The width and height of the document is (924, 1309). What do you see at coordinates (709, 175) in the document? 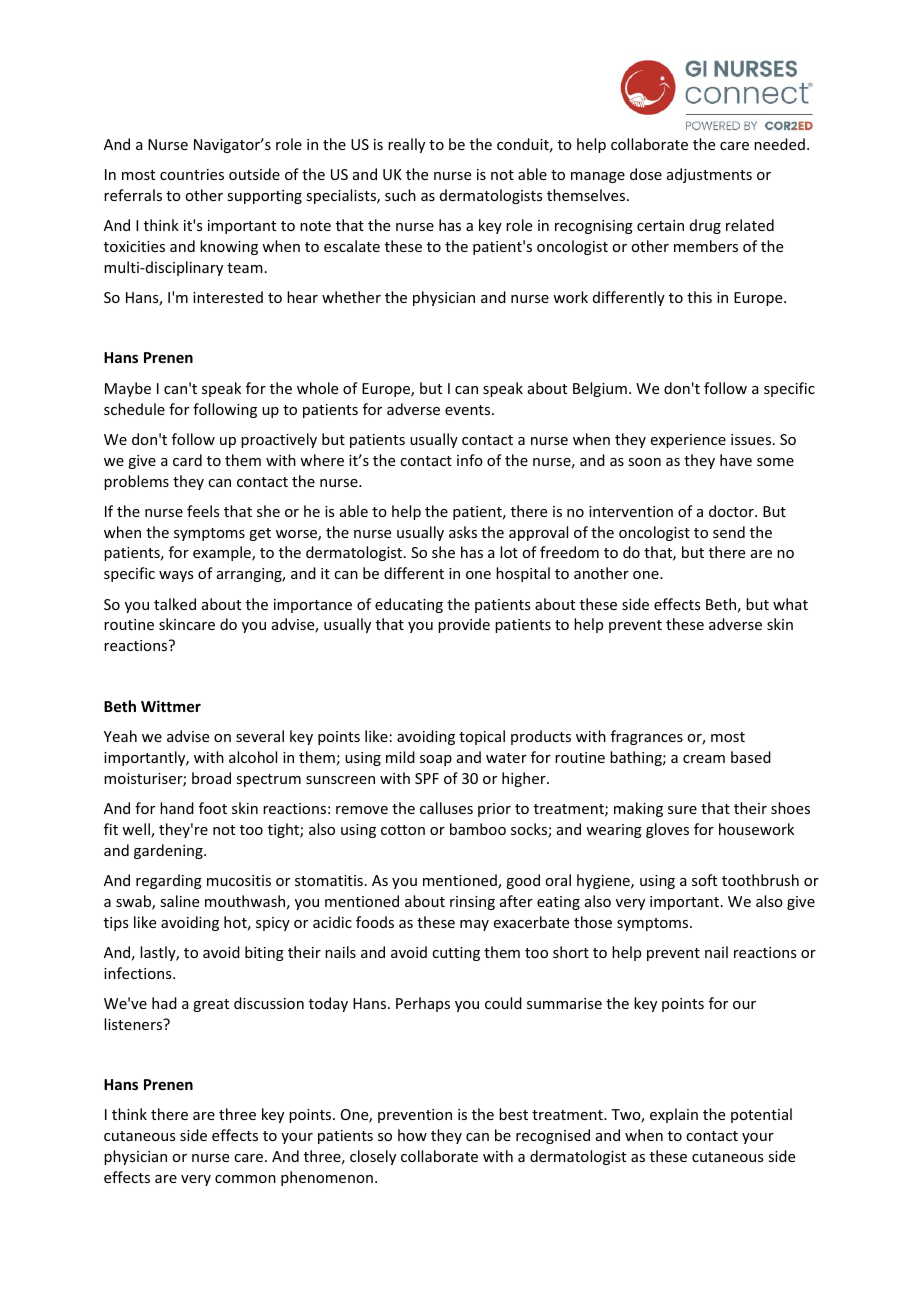
I see `adjustments` at bounding box center [709, 175].
